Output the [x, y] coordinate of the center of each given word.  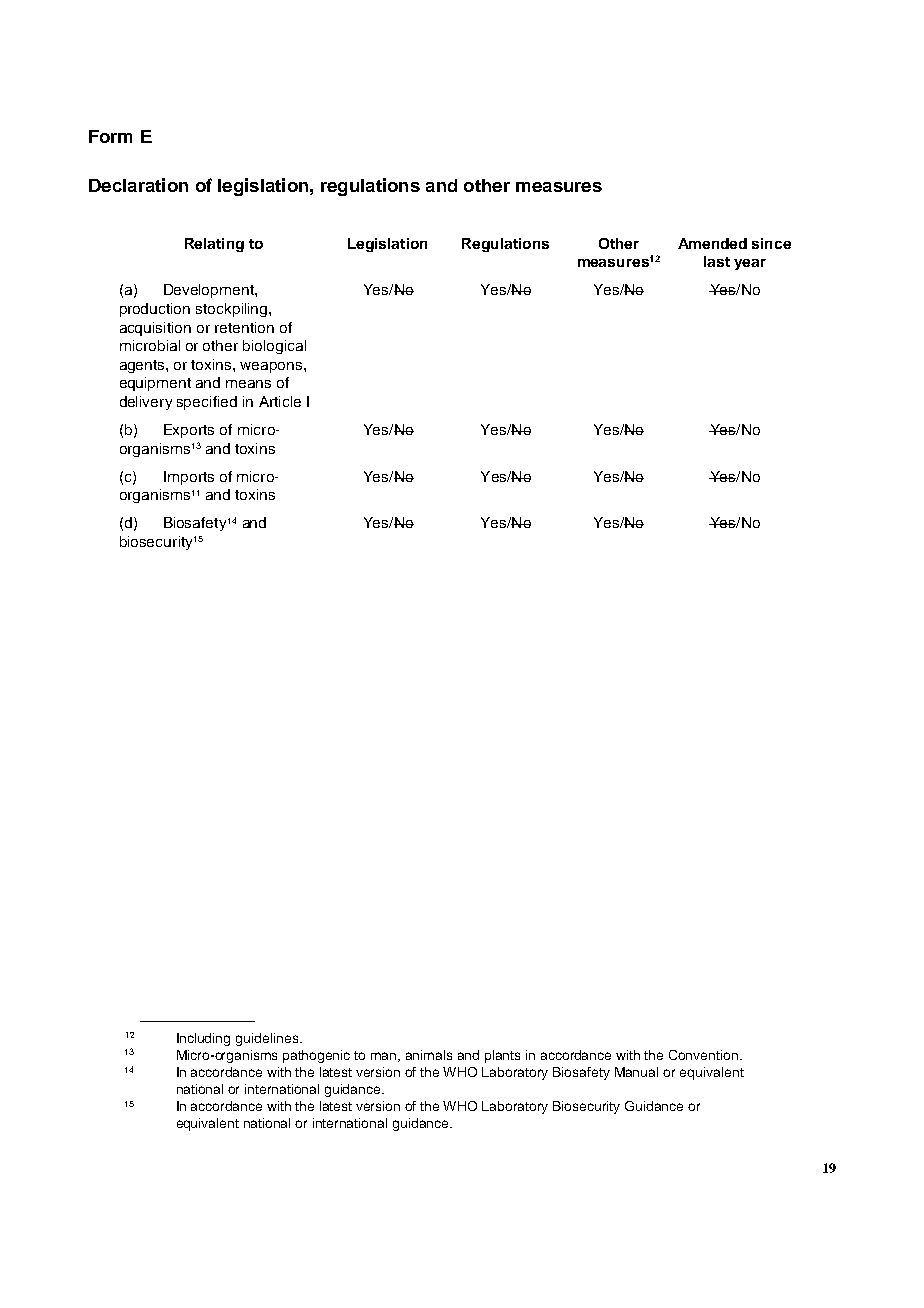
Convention [705, 1055]
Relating [214, 245]
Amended [712, 243]
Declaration [138, 185]
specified [207, 403]
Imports [189, 478]
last [717, 261]
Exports [189, 431]
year [750, 264]
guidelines [268, 1039]
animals [429, 1055]
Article [280, 401]
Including [203, 1039]
